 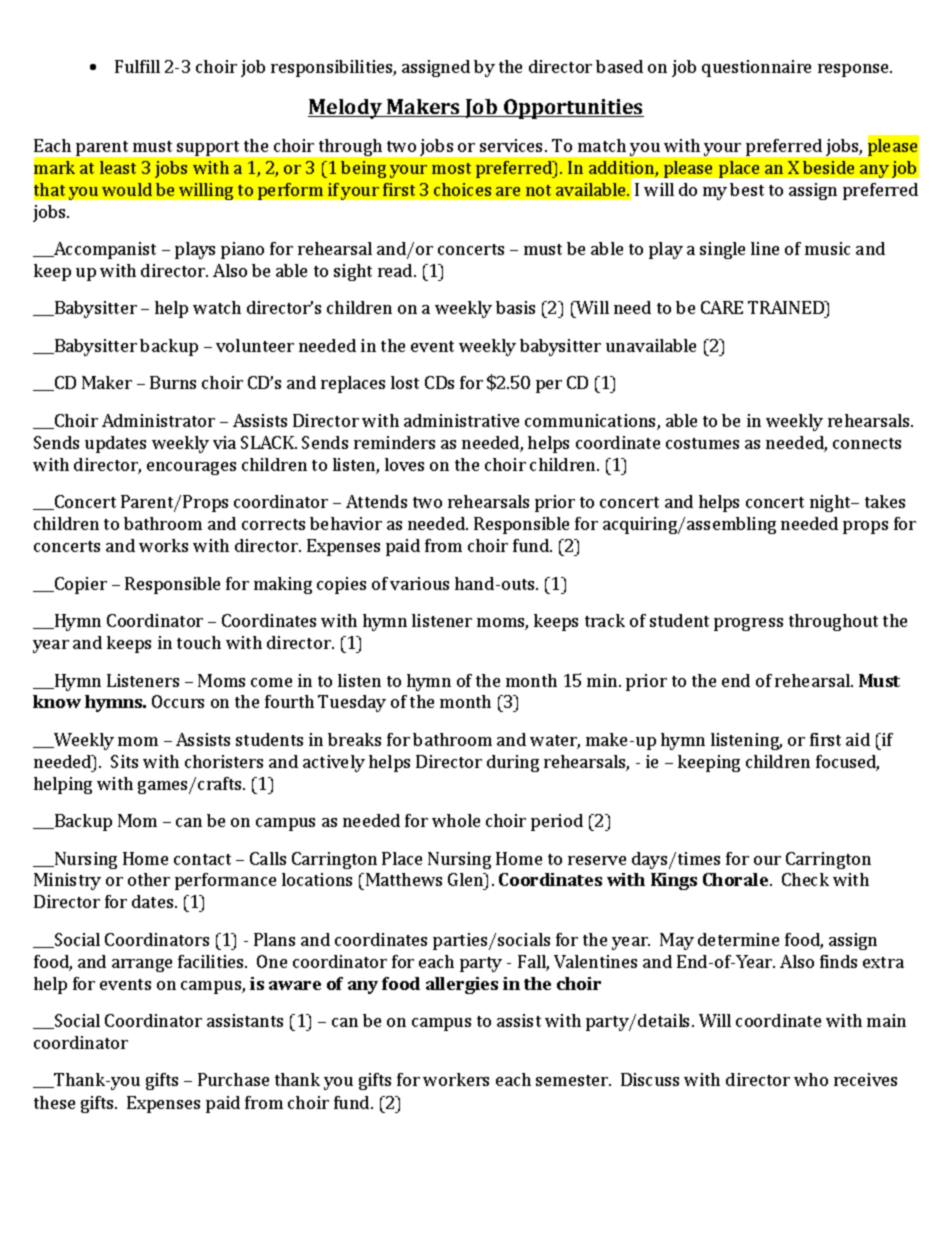 What do you see at coordinates (865, 1079) in the screenshot?
I see `receives` at bounding box center [865, 1079].
